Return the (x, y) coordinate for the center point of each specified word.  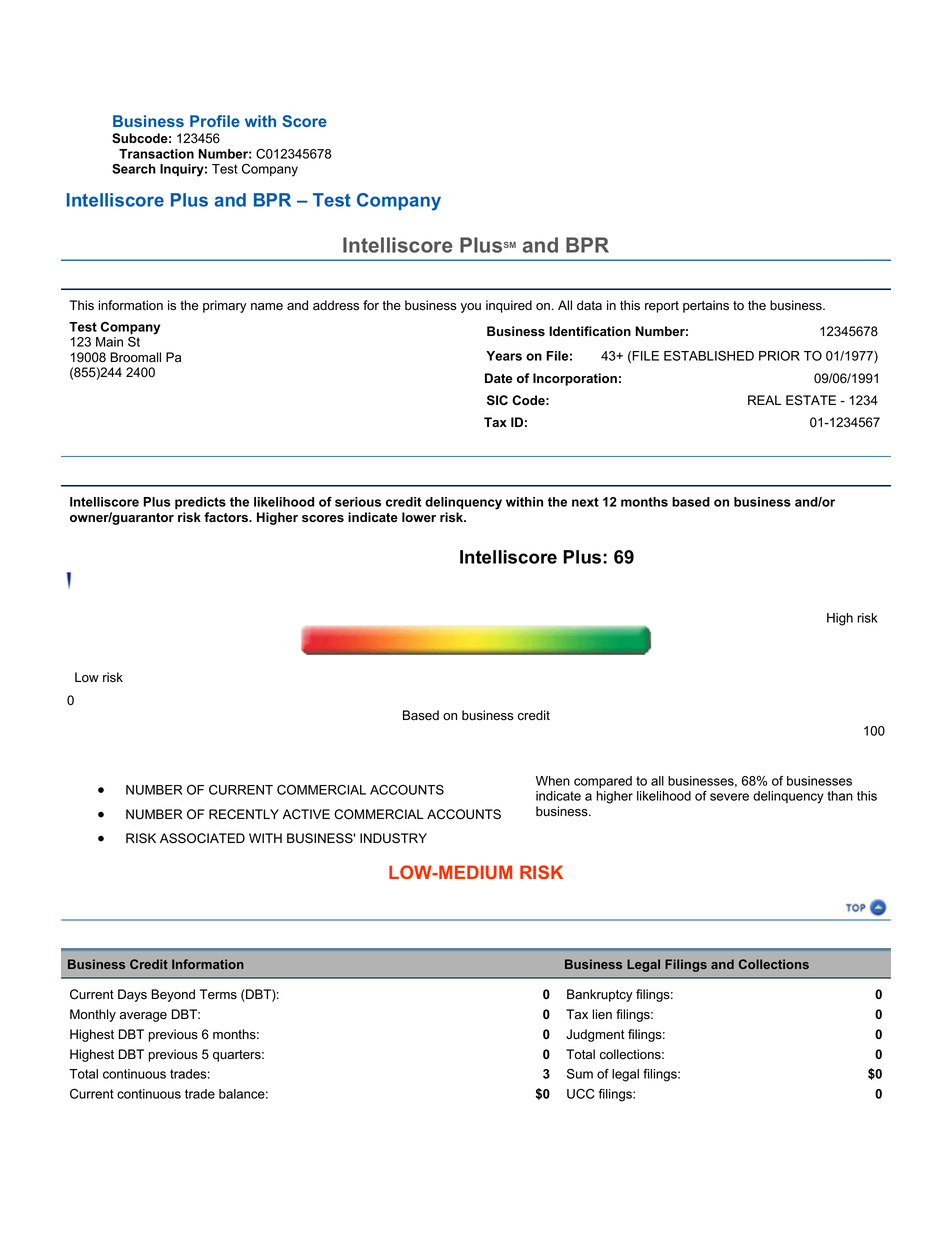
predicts (200, 503)
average (143, 1017)
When (553, 781)
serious (358, 502)
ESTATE (811, 400)
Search (134, 169)
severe (729, 797)
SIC (497, 400)
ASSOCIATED (202, 838)
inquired (509, 306)
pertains (706, 306)
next (585, 502)
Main (109, 342)
